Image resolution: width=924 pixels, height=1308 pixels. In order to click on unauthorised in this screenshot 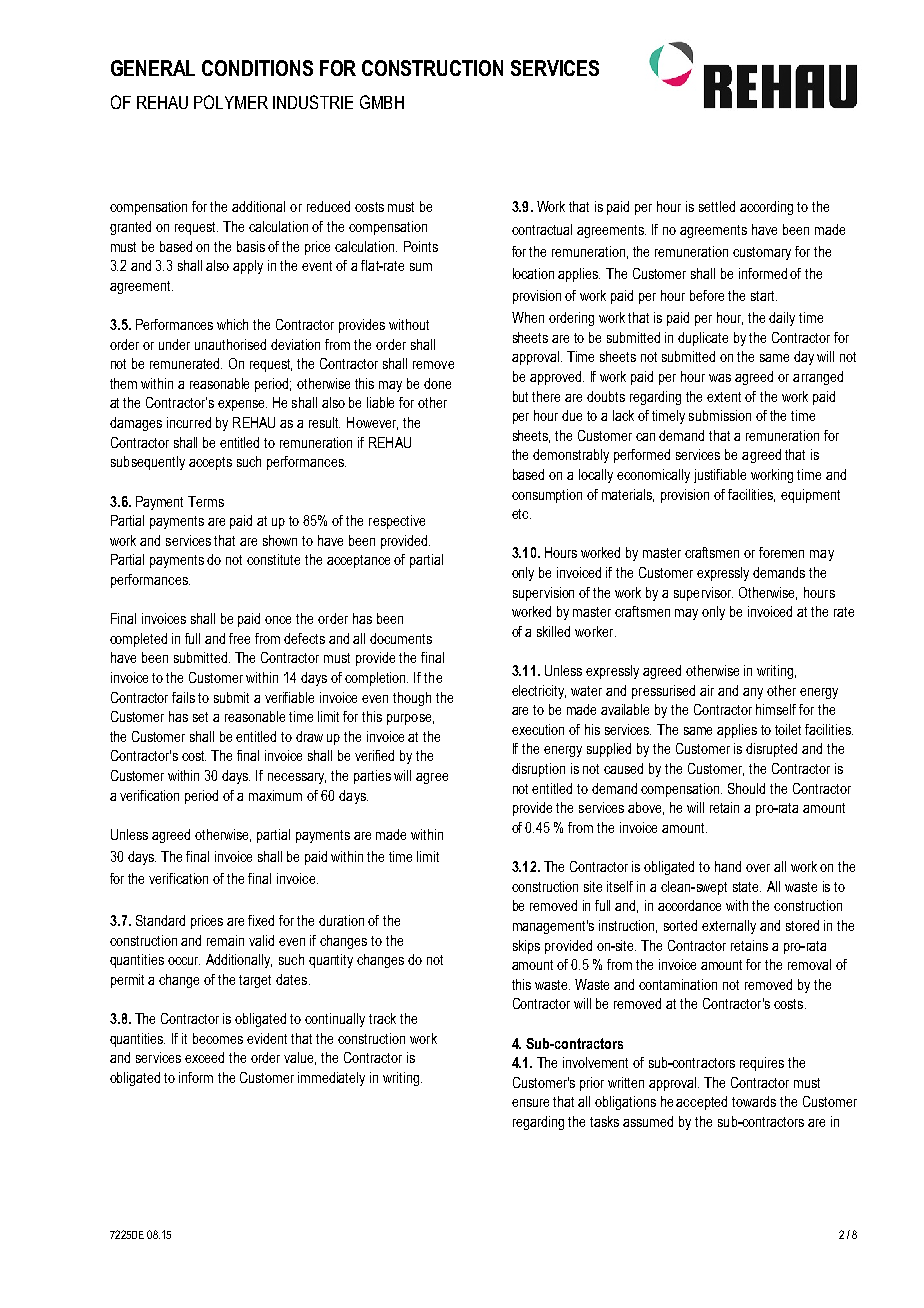, I will do `click(230, 344)`.
